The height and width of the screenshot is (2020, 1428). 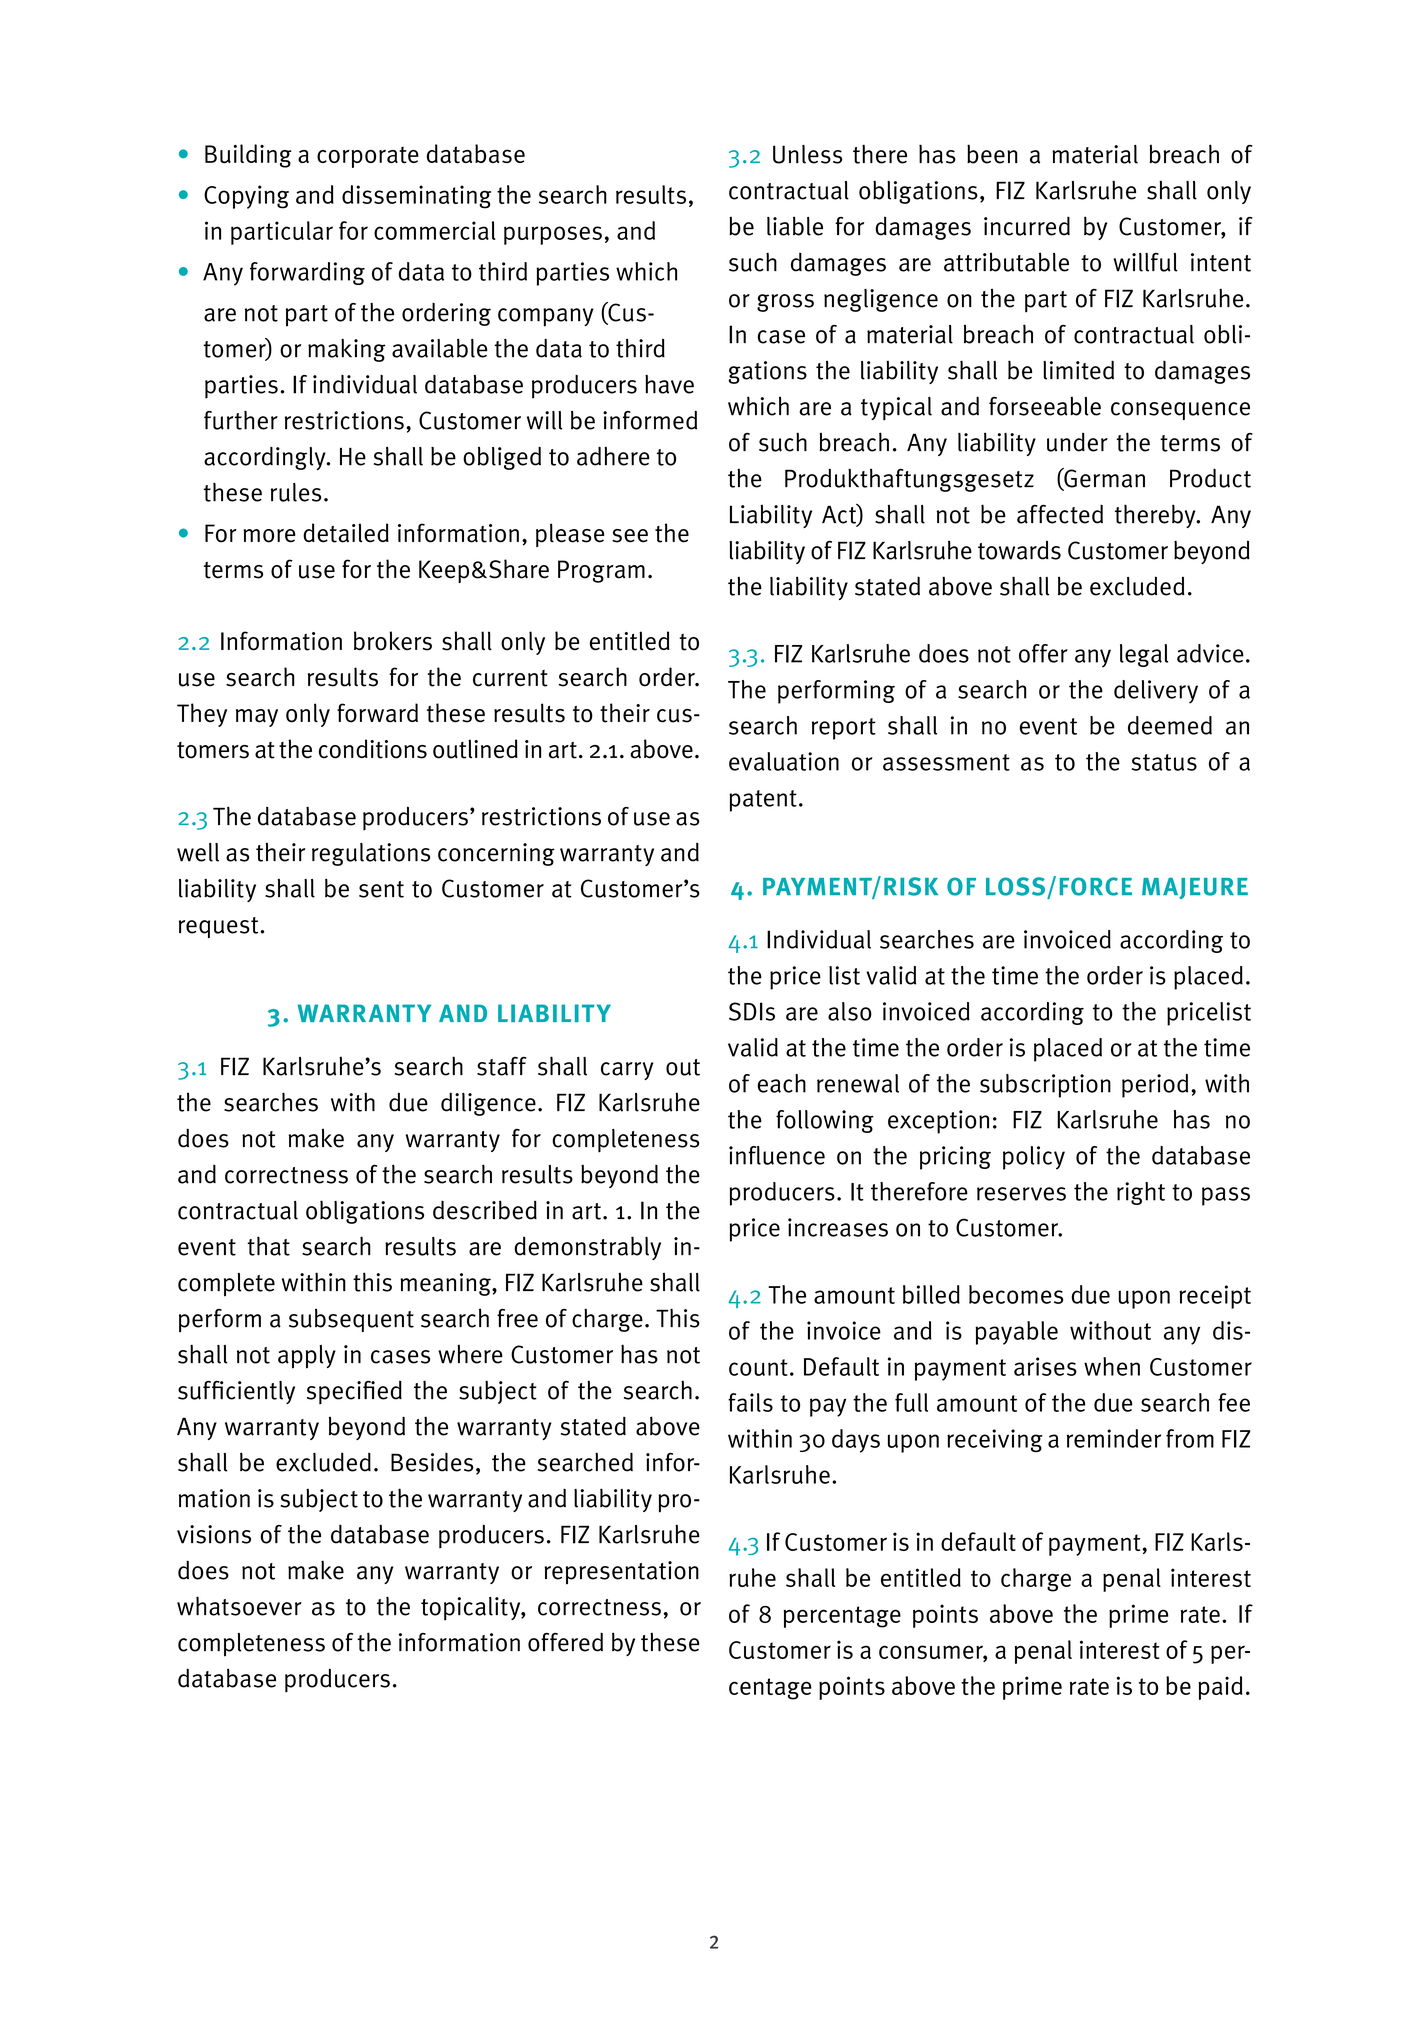 I want to click on liable, so click(x=795, y=226).
